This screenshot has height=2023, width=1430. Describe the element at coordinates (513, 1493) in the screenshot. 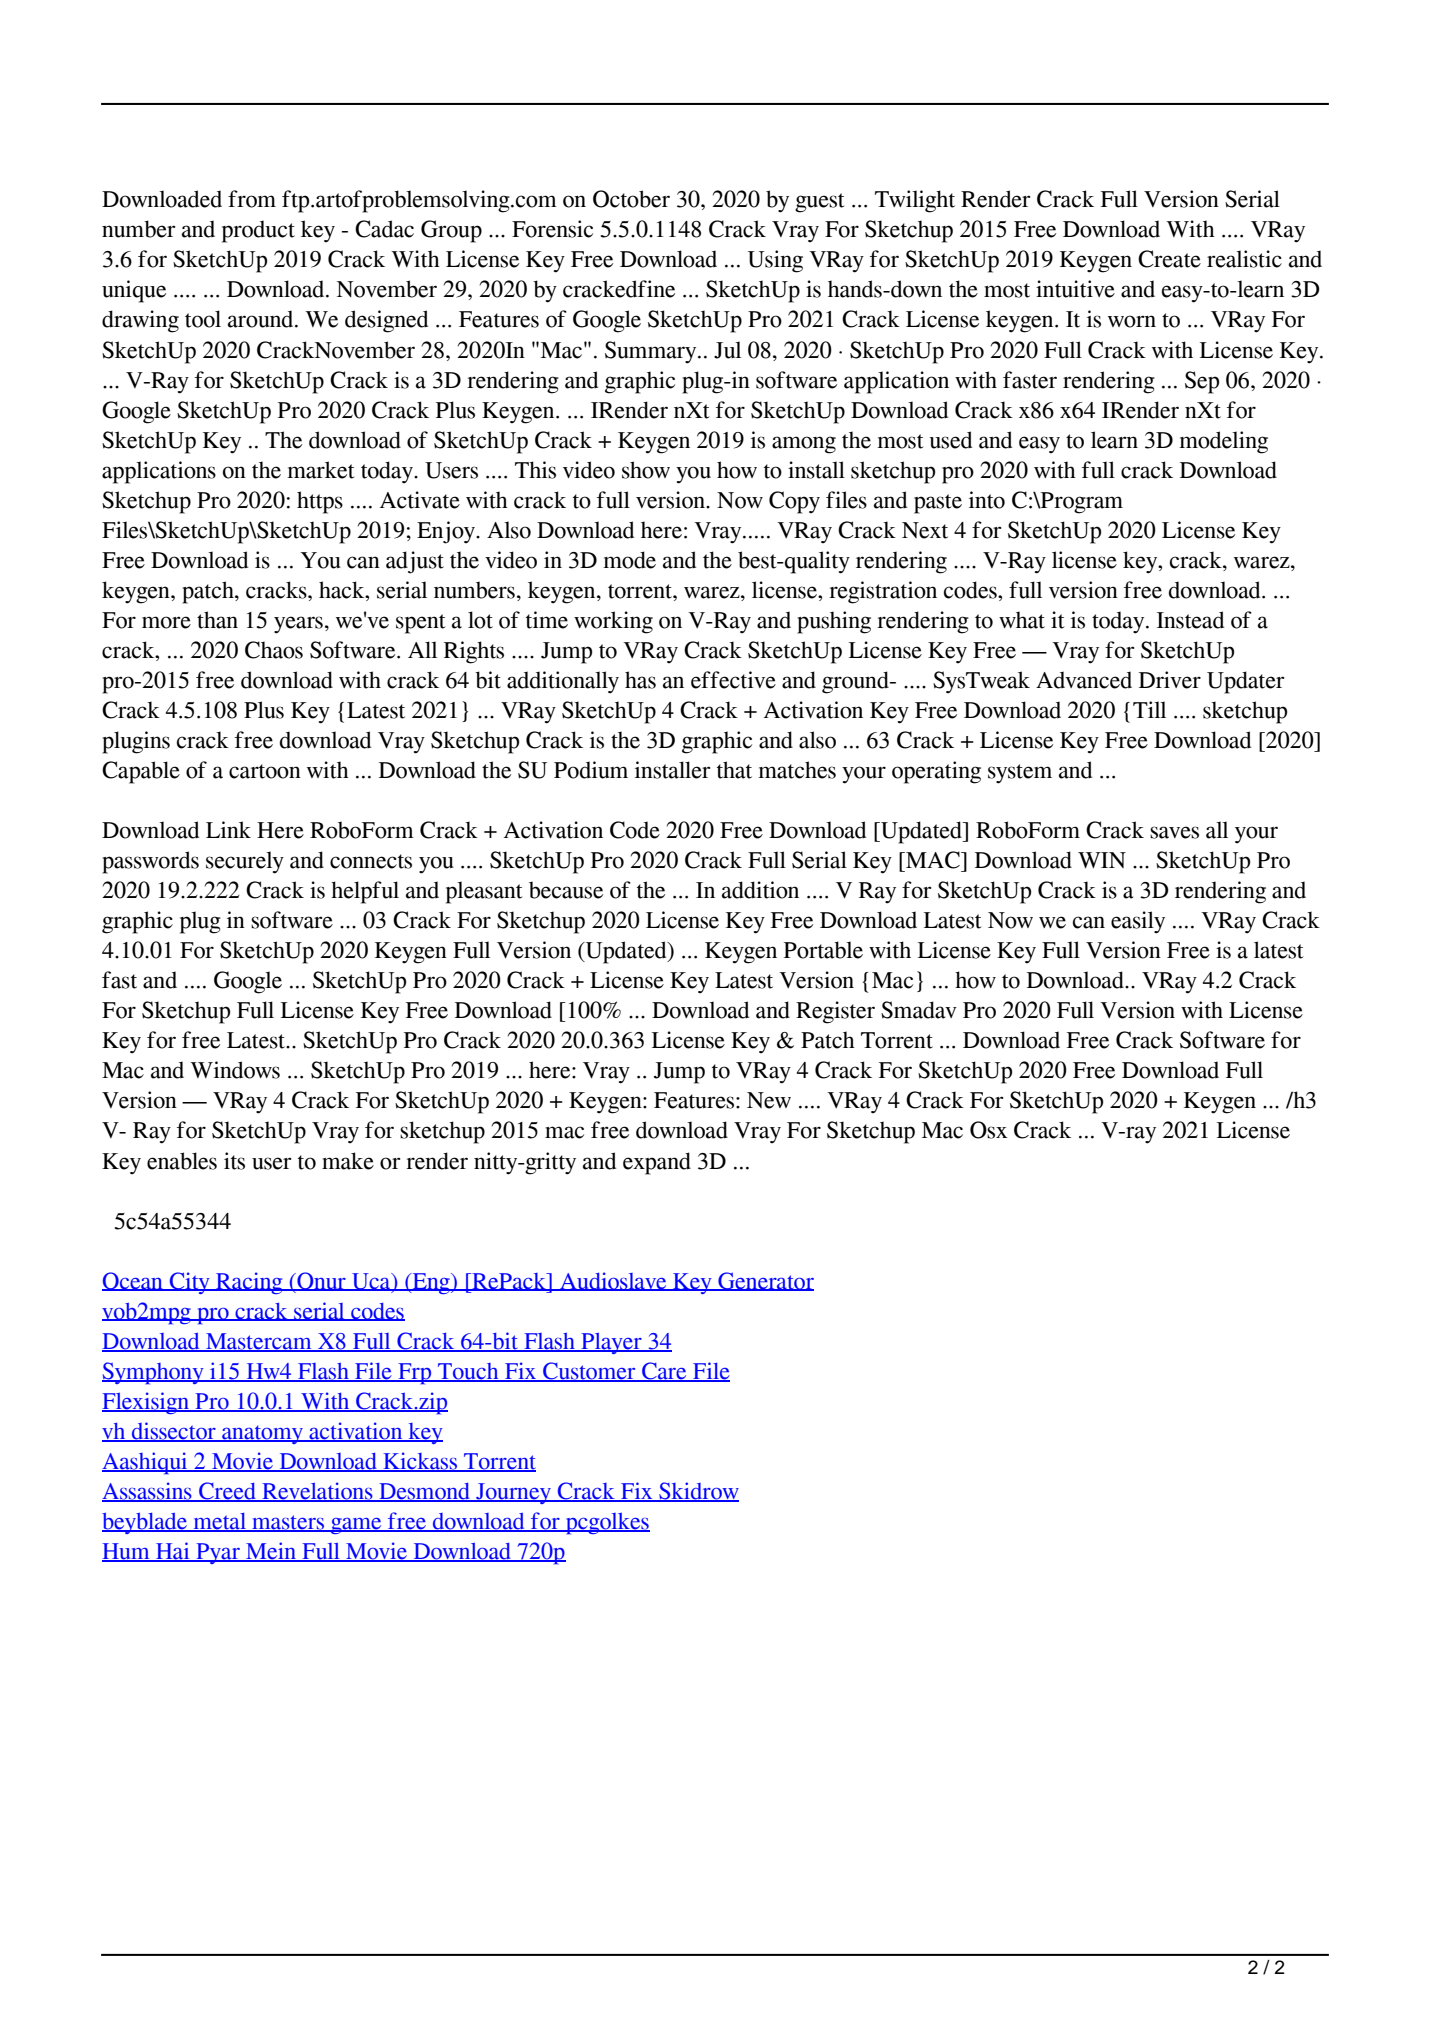

I see `Journey` at that location.
